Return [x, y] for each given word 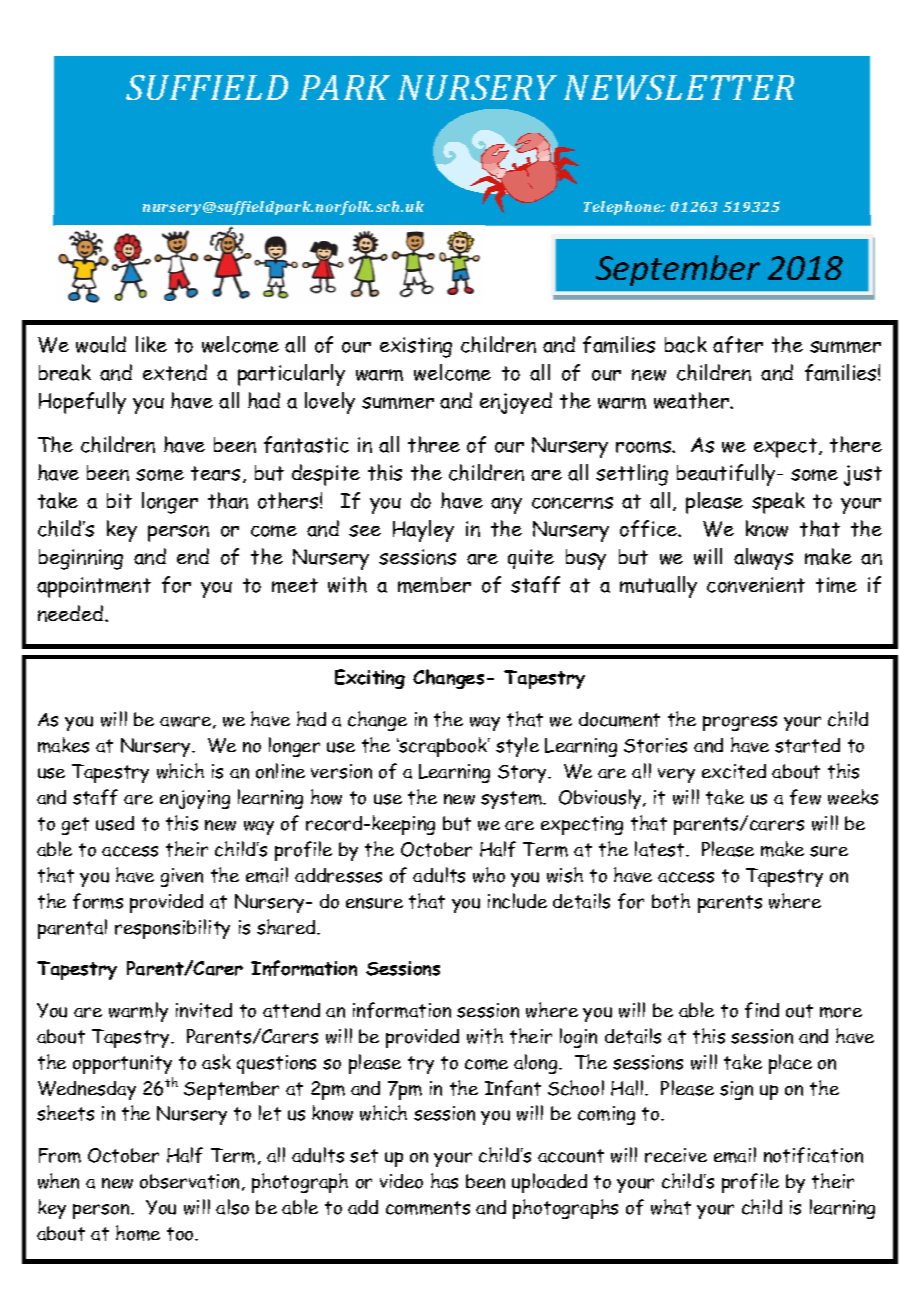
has [444, 1181]
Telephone [623, 208]
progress [740, 723]
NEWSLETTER [679, 87]
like [151, 344]
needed [72, 613]
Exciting [370, 679]
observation [191, 1182]
